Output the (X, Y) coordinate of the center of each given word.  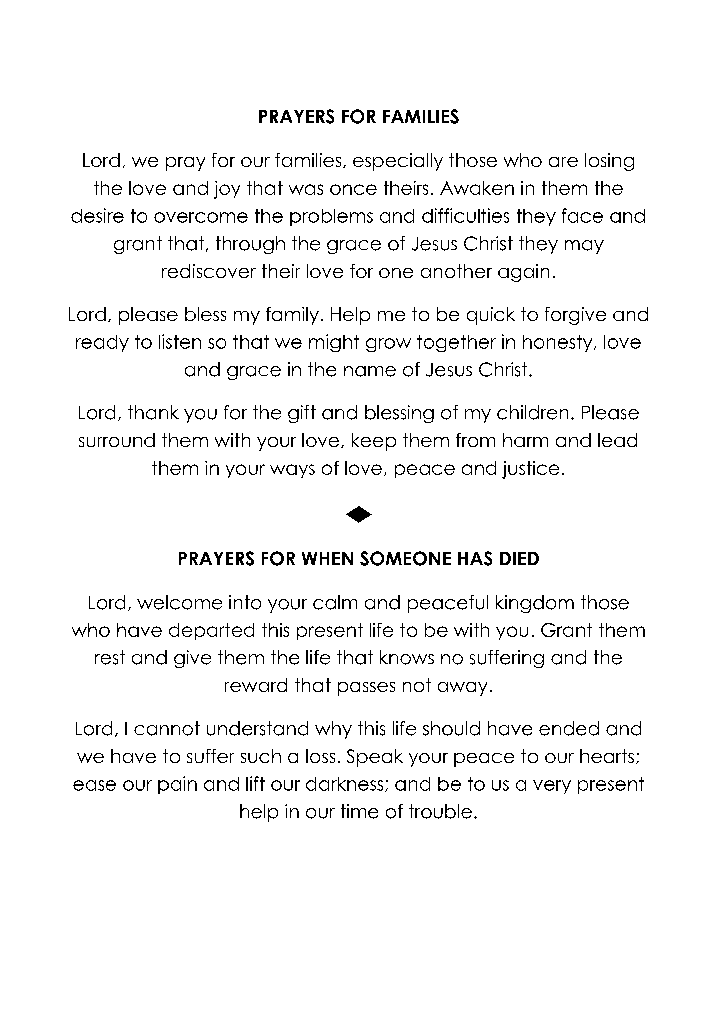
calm (335, 602)
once (353, 189)
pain (177, 785)
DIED (519, 558)
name (370, 371)
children (532, 412)
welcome (179, 602)
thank (153, 412)
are (563, 162)
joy (227, 190)
